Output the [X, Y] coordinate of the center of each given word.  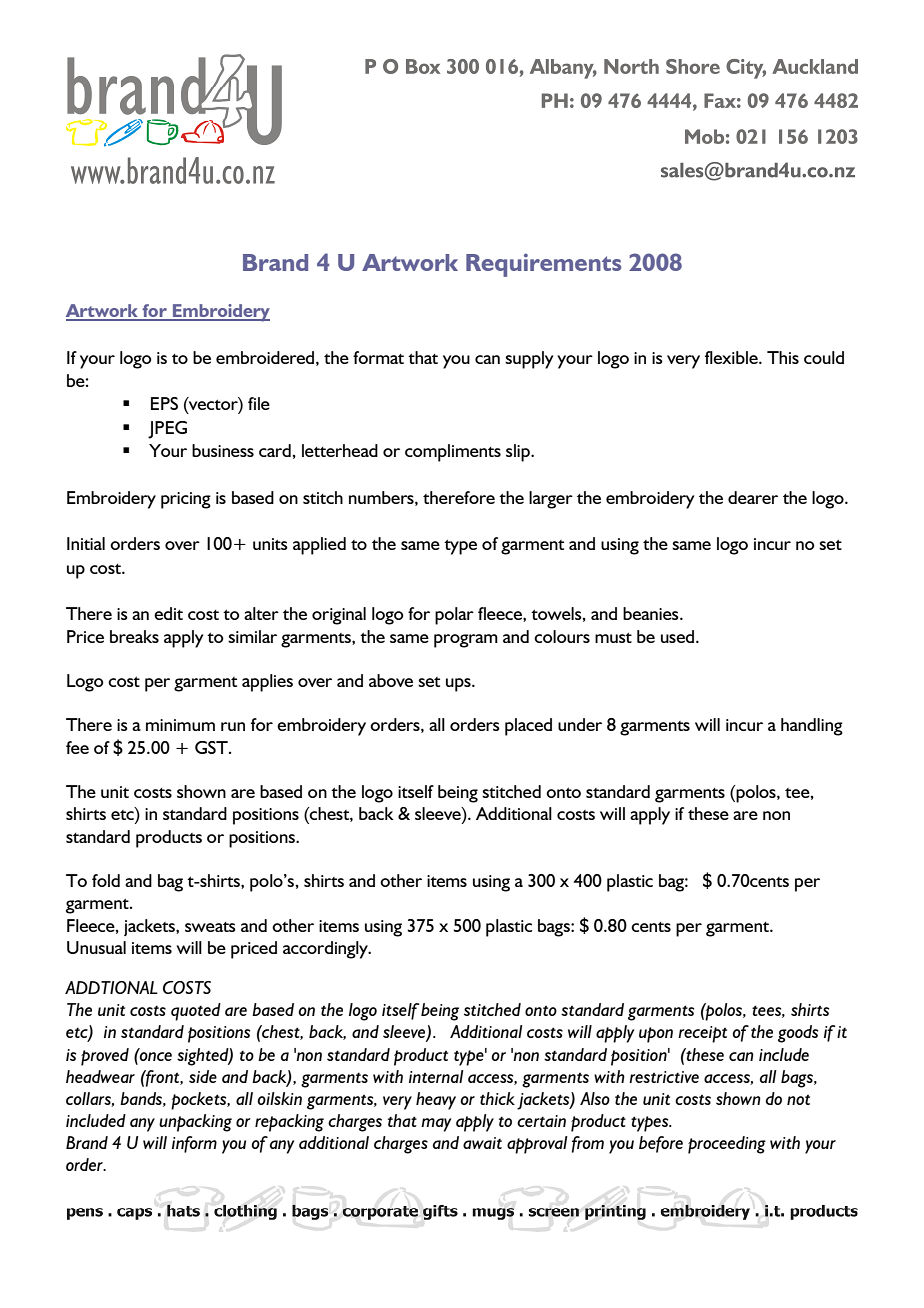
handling [812, 727]
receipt [702, 1034]
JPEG [167, 430]
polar [454, 616]
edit [168, 613]
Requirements [543, 265]
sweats [210, 927]
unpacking [195, 1123]
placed [528, 727]
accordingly [326, 950]
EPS [164, 403]
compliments [453, 453]
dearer [753, 497]
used [679, 636]
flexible [732, 357]
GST [212, 747]
